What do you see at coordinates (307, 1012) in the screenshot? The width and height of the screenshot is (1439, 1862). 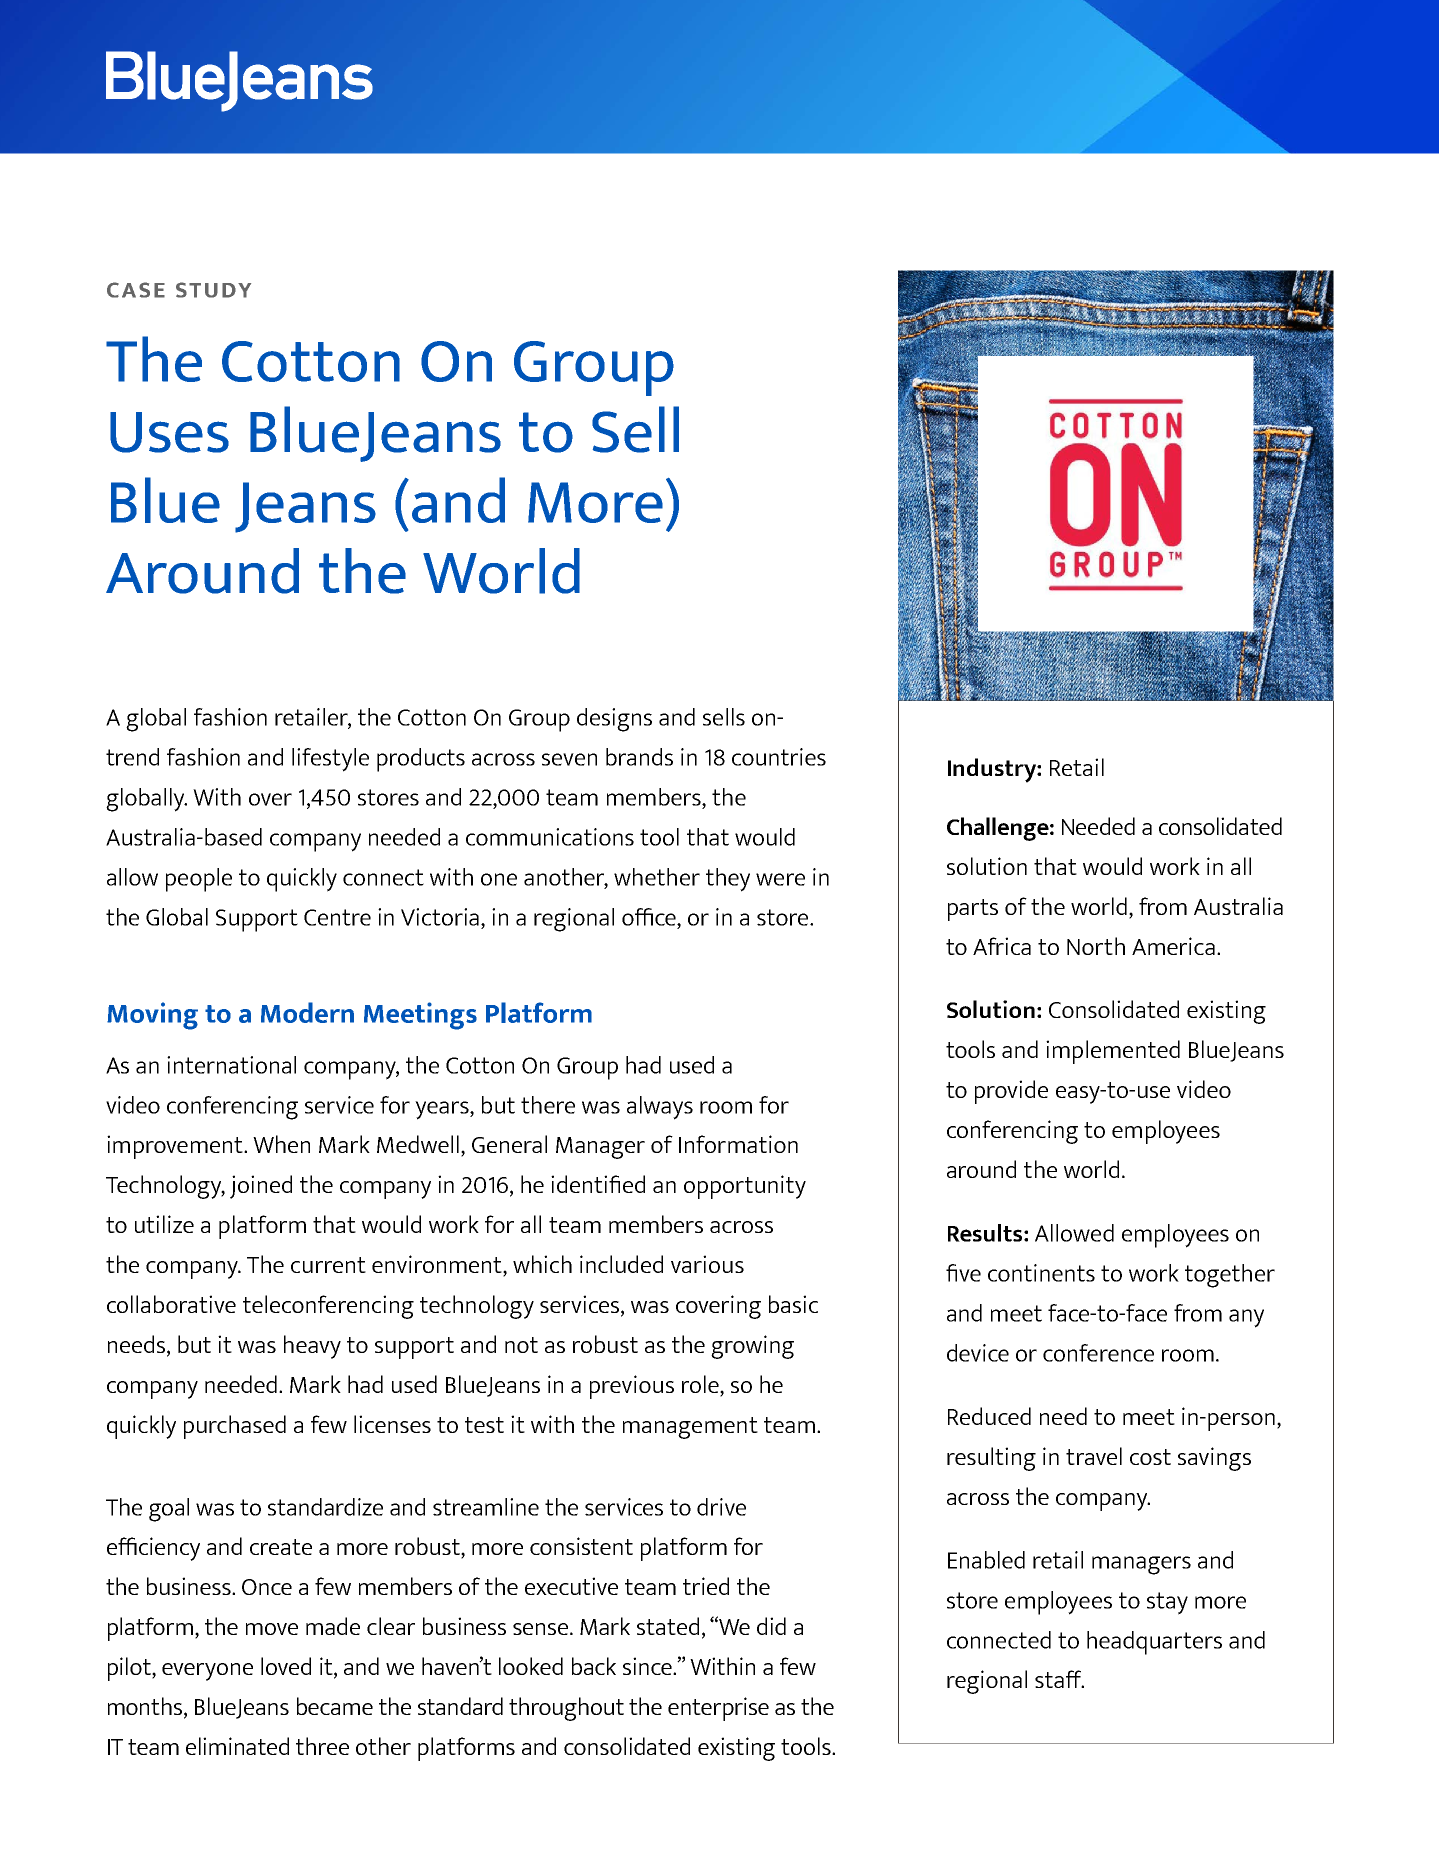 I see `Modern` at bounding box center [307, 1012].
